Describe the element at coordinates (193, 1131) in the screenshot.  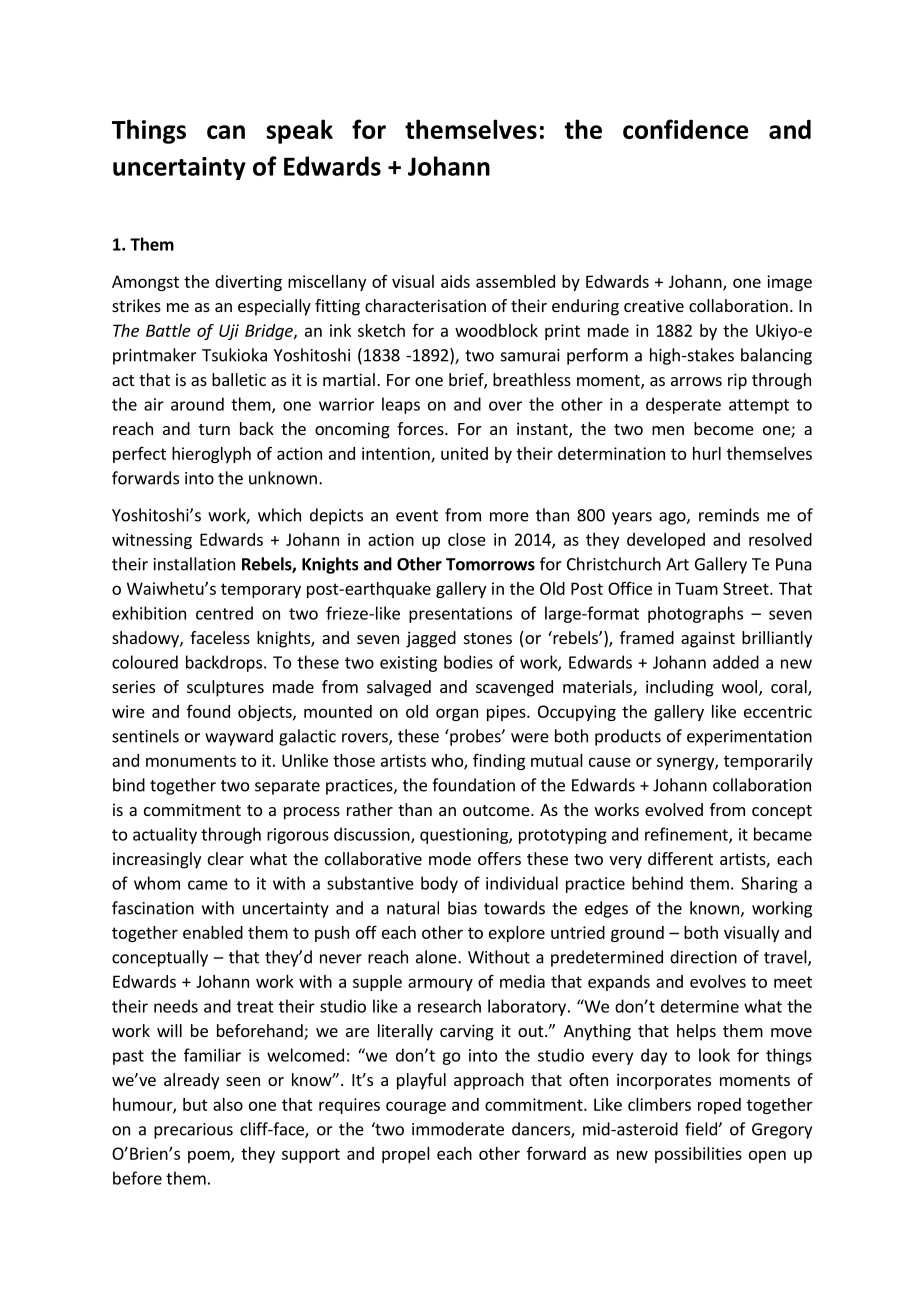
I see `precarious` at that location.
